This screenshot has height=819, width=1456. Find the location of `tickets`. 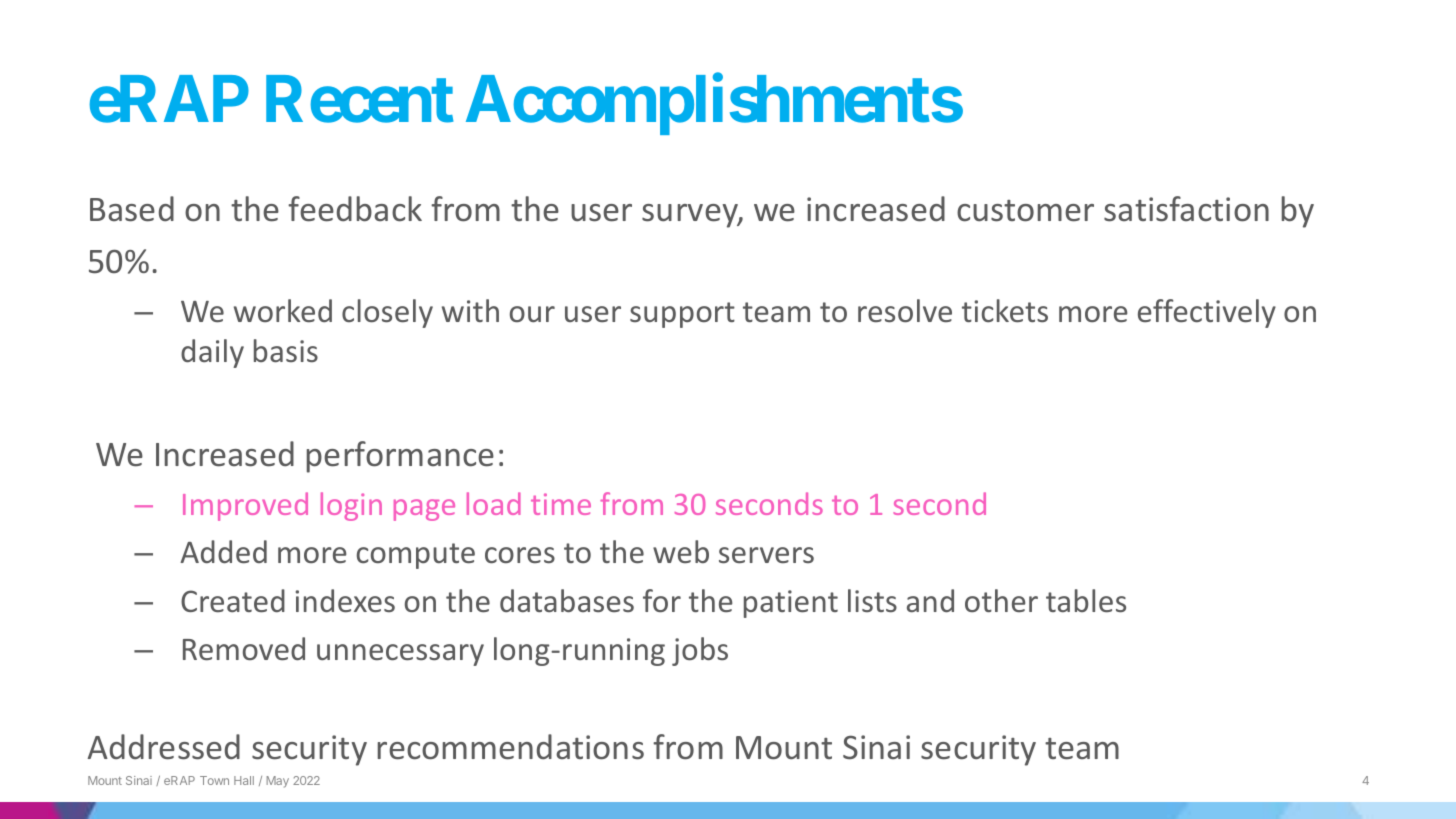

tickets is located at coordinates (1005, 311).
